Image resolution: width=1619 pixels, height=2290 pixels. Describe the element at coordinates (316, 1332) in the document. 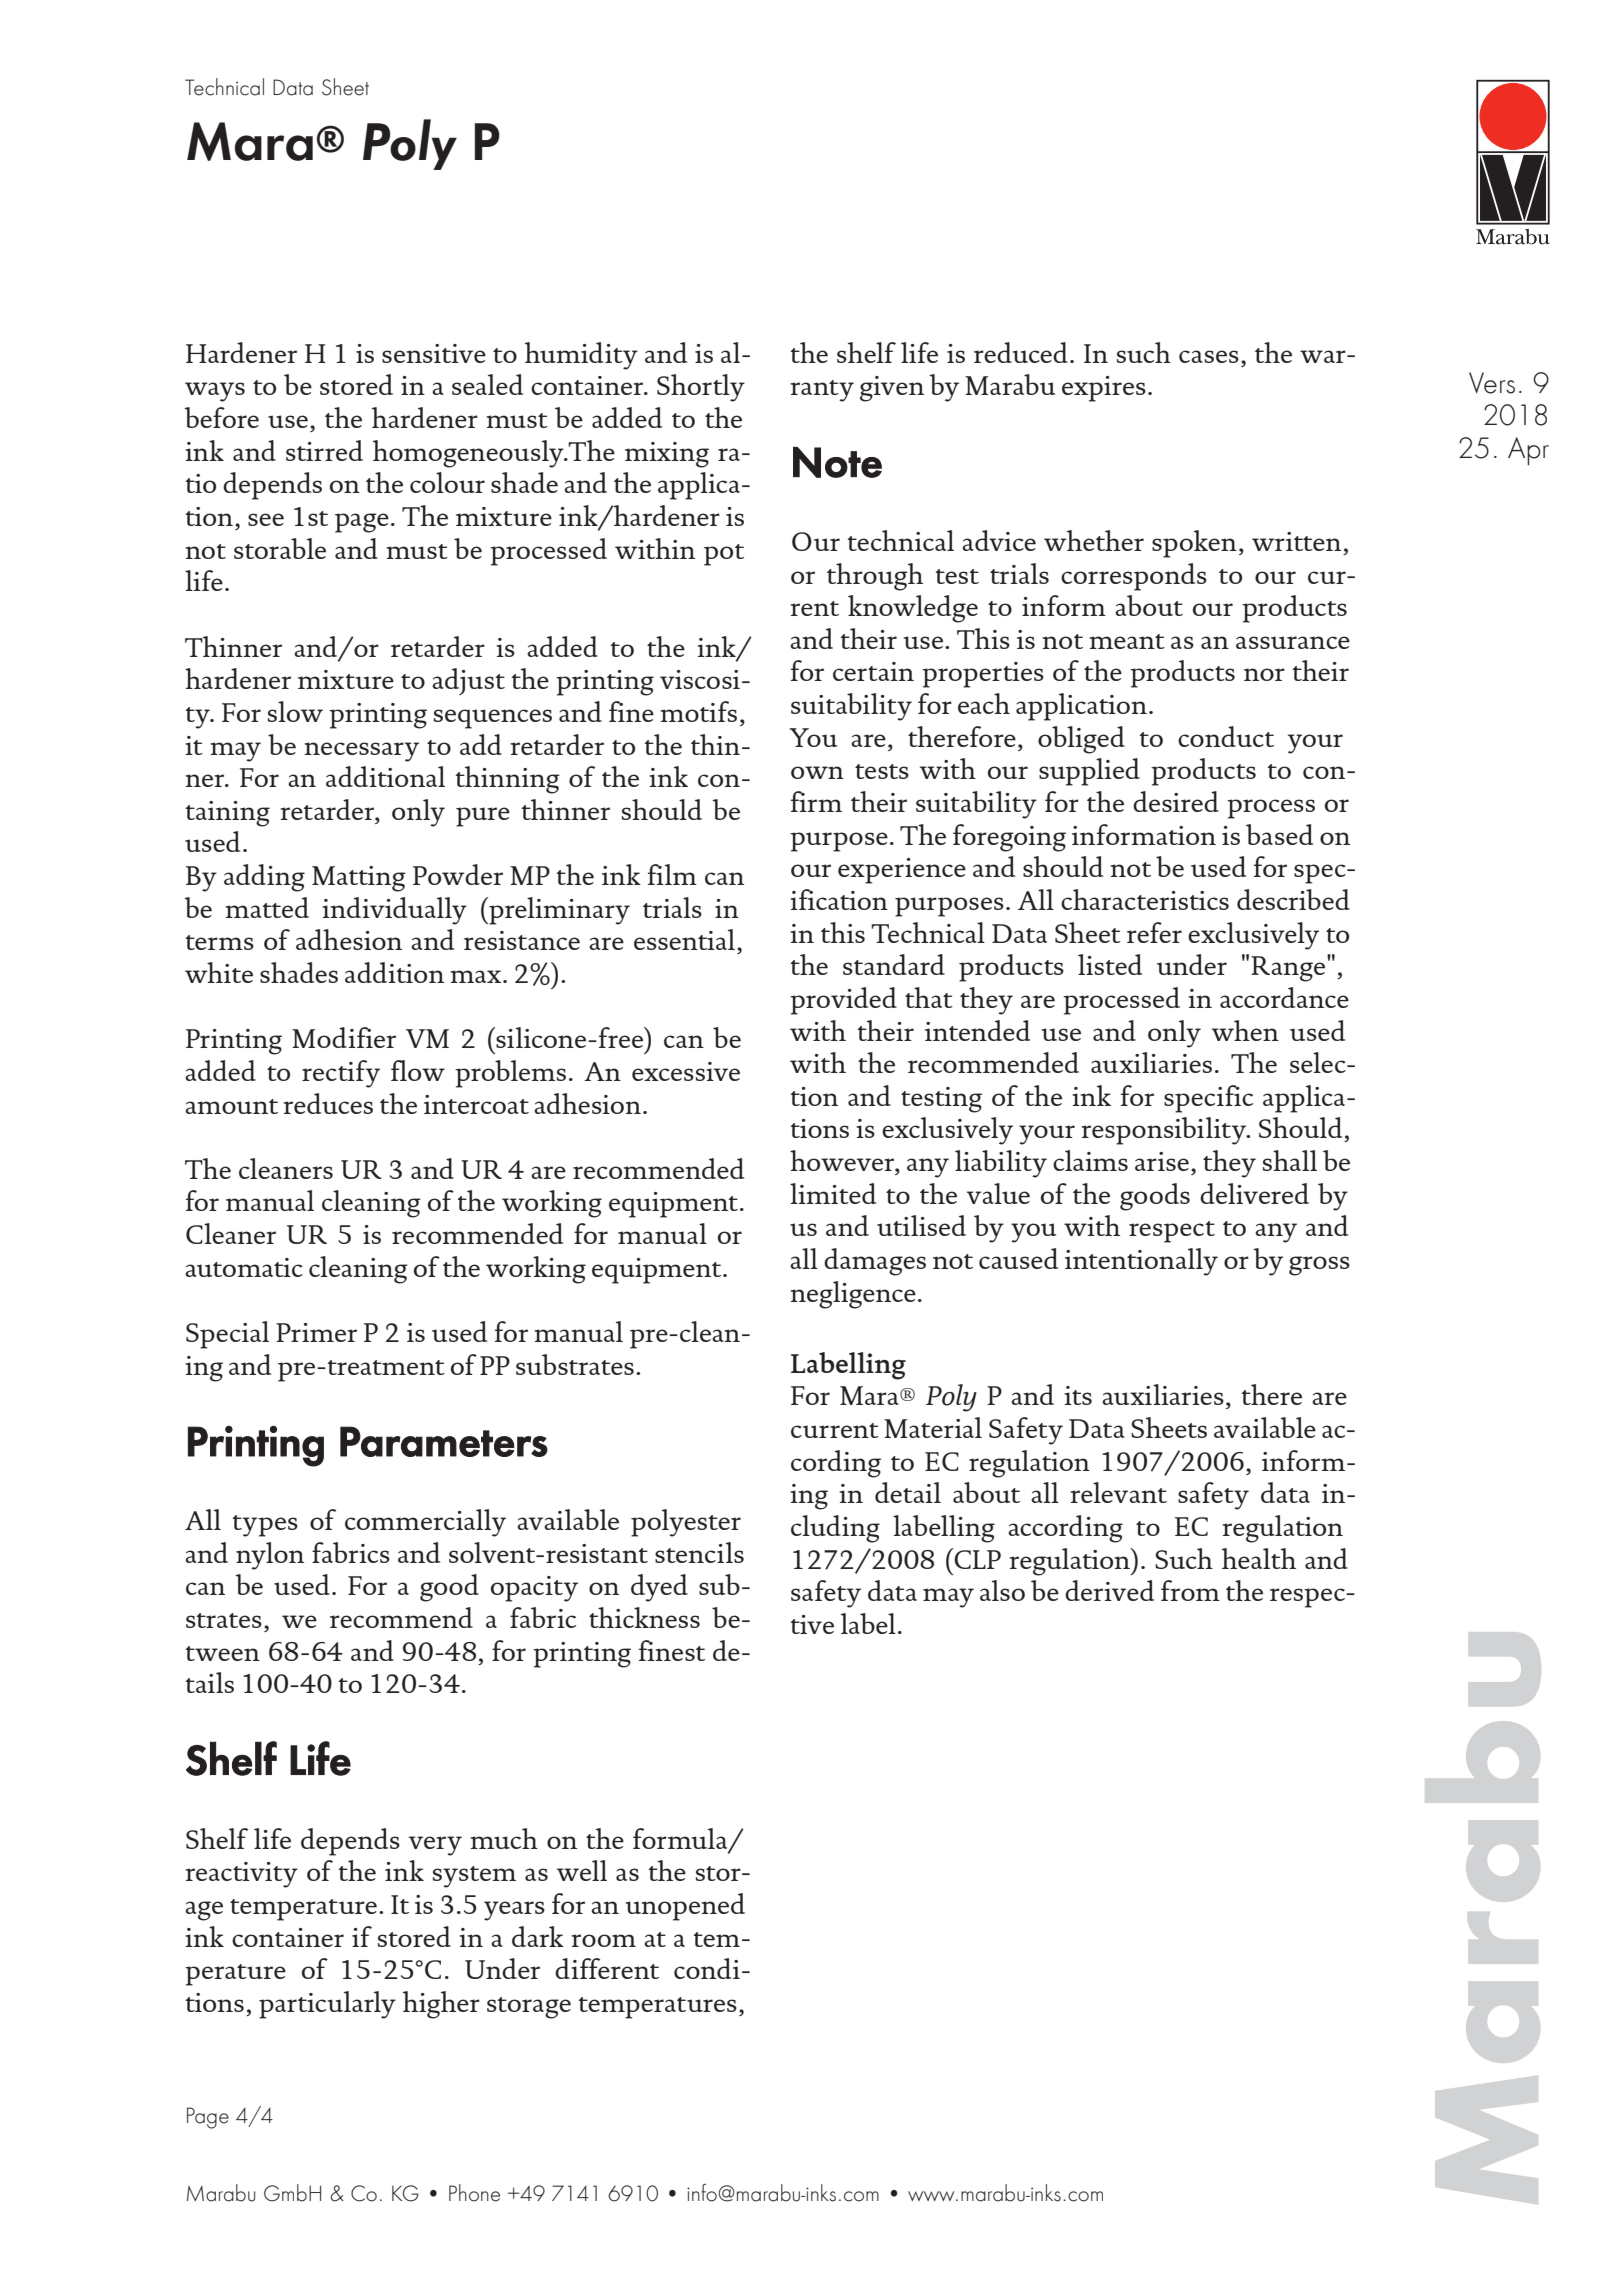

I see `Primer` at that location.
